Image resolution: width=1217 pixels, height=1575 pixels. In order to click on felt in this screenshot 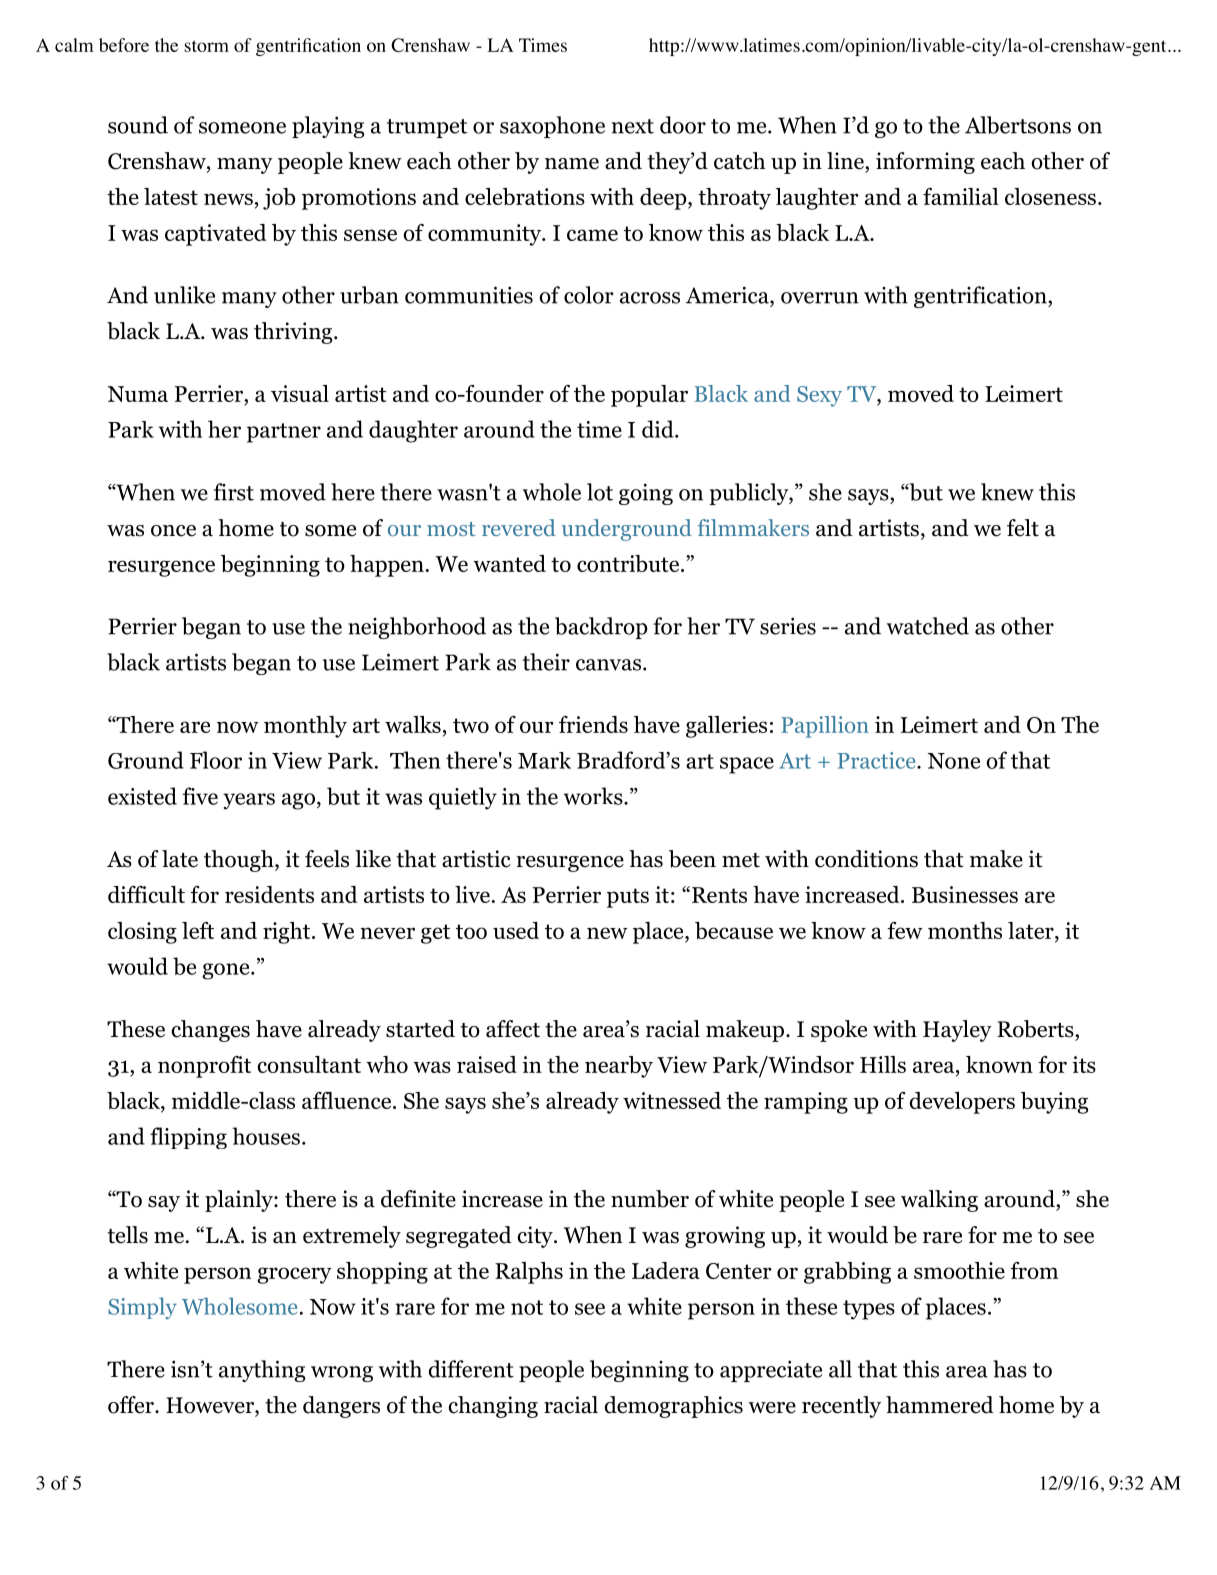, I will do `click(1023, 528)`.
